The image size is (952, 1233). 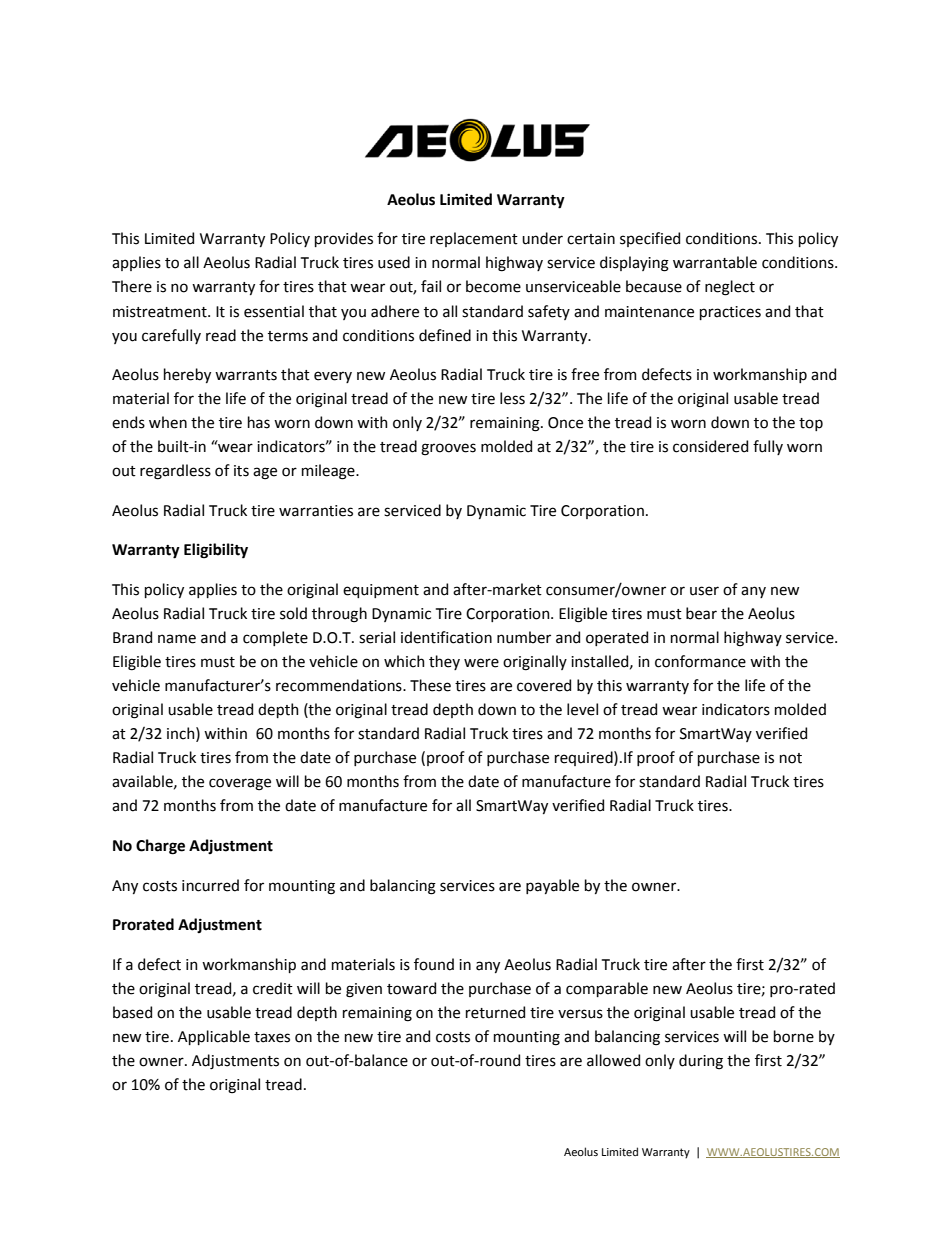 I want to click on neglect, so click(x=730, y=288).
